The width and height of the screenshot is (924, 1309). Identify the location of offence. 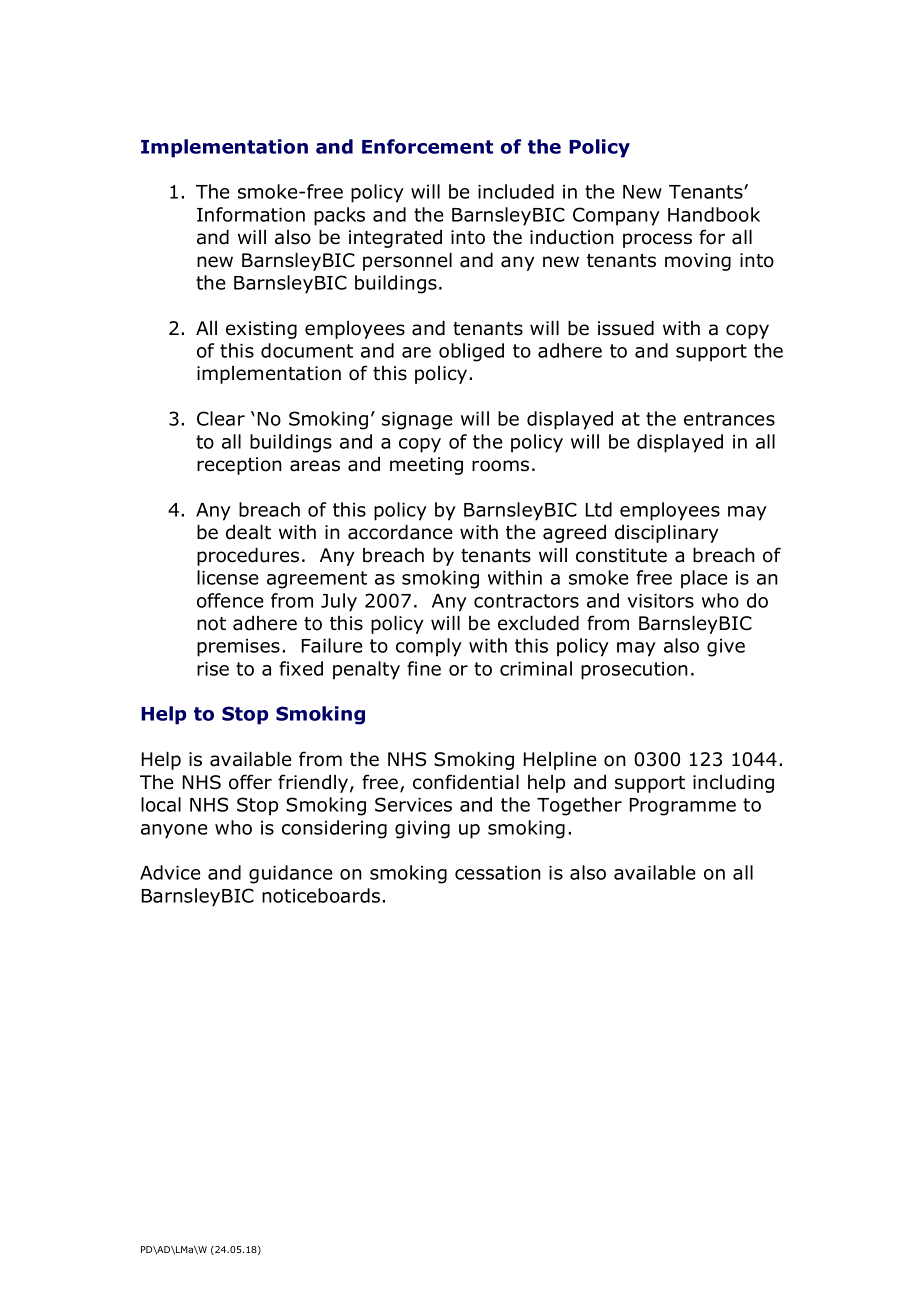
(230, 600).
